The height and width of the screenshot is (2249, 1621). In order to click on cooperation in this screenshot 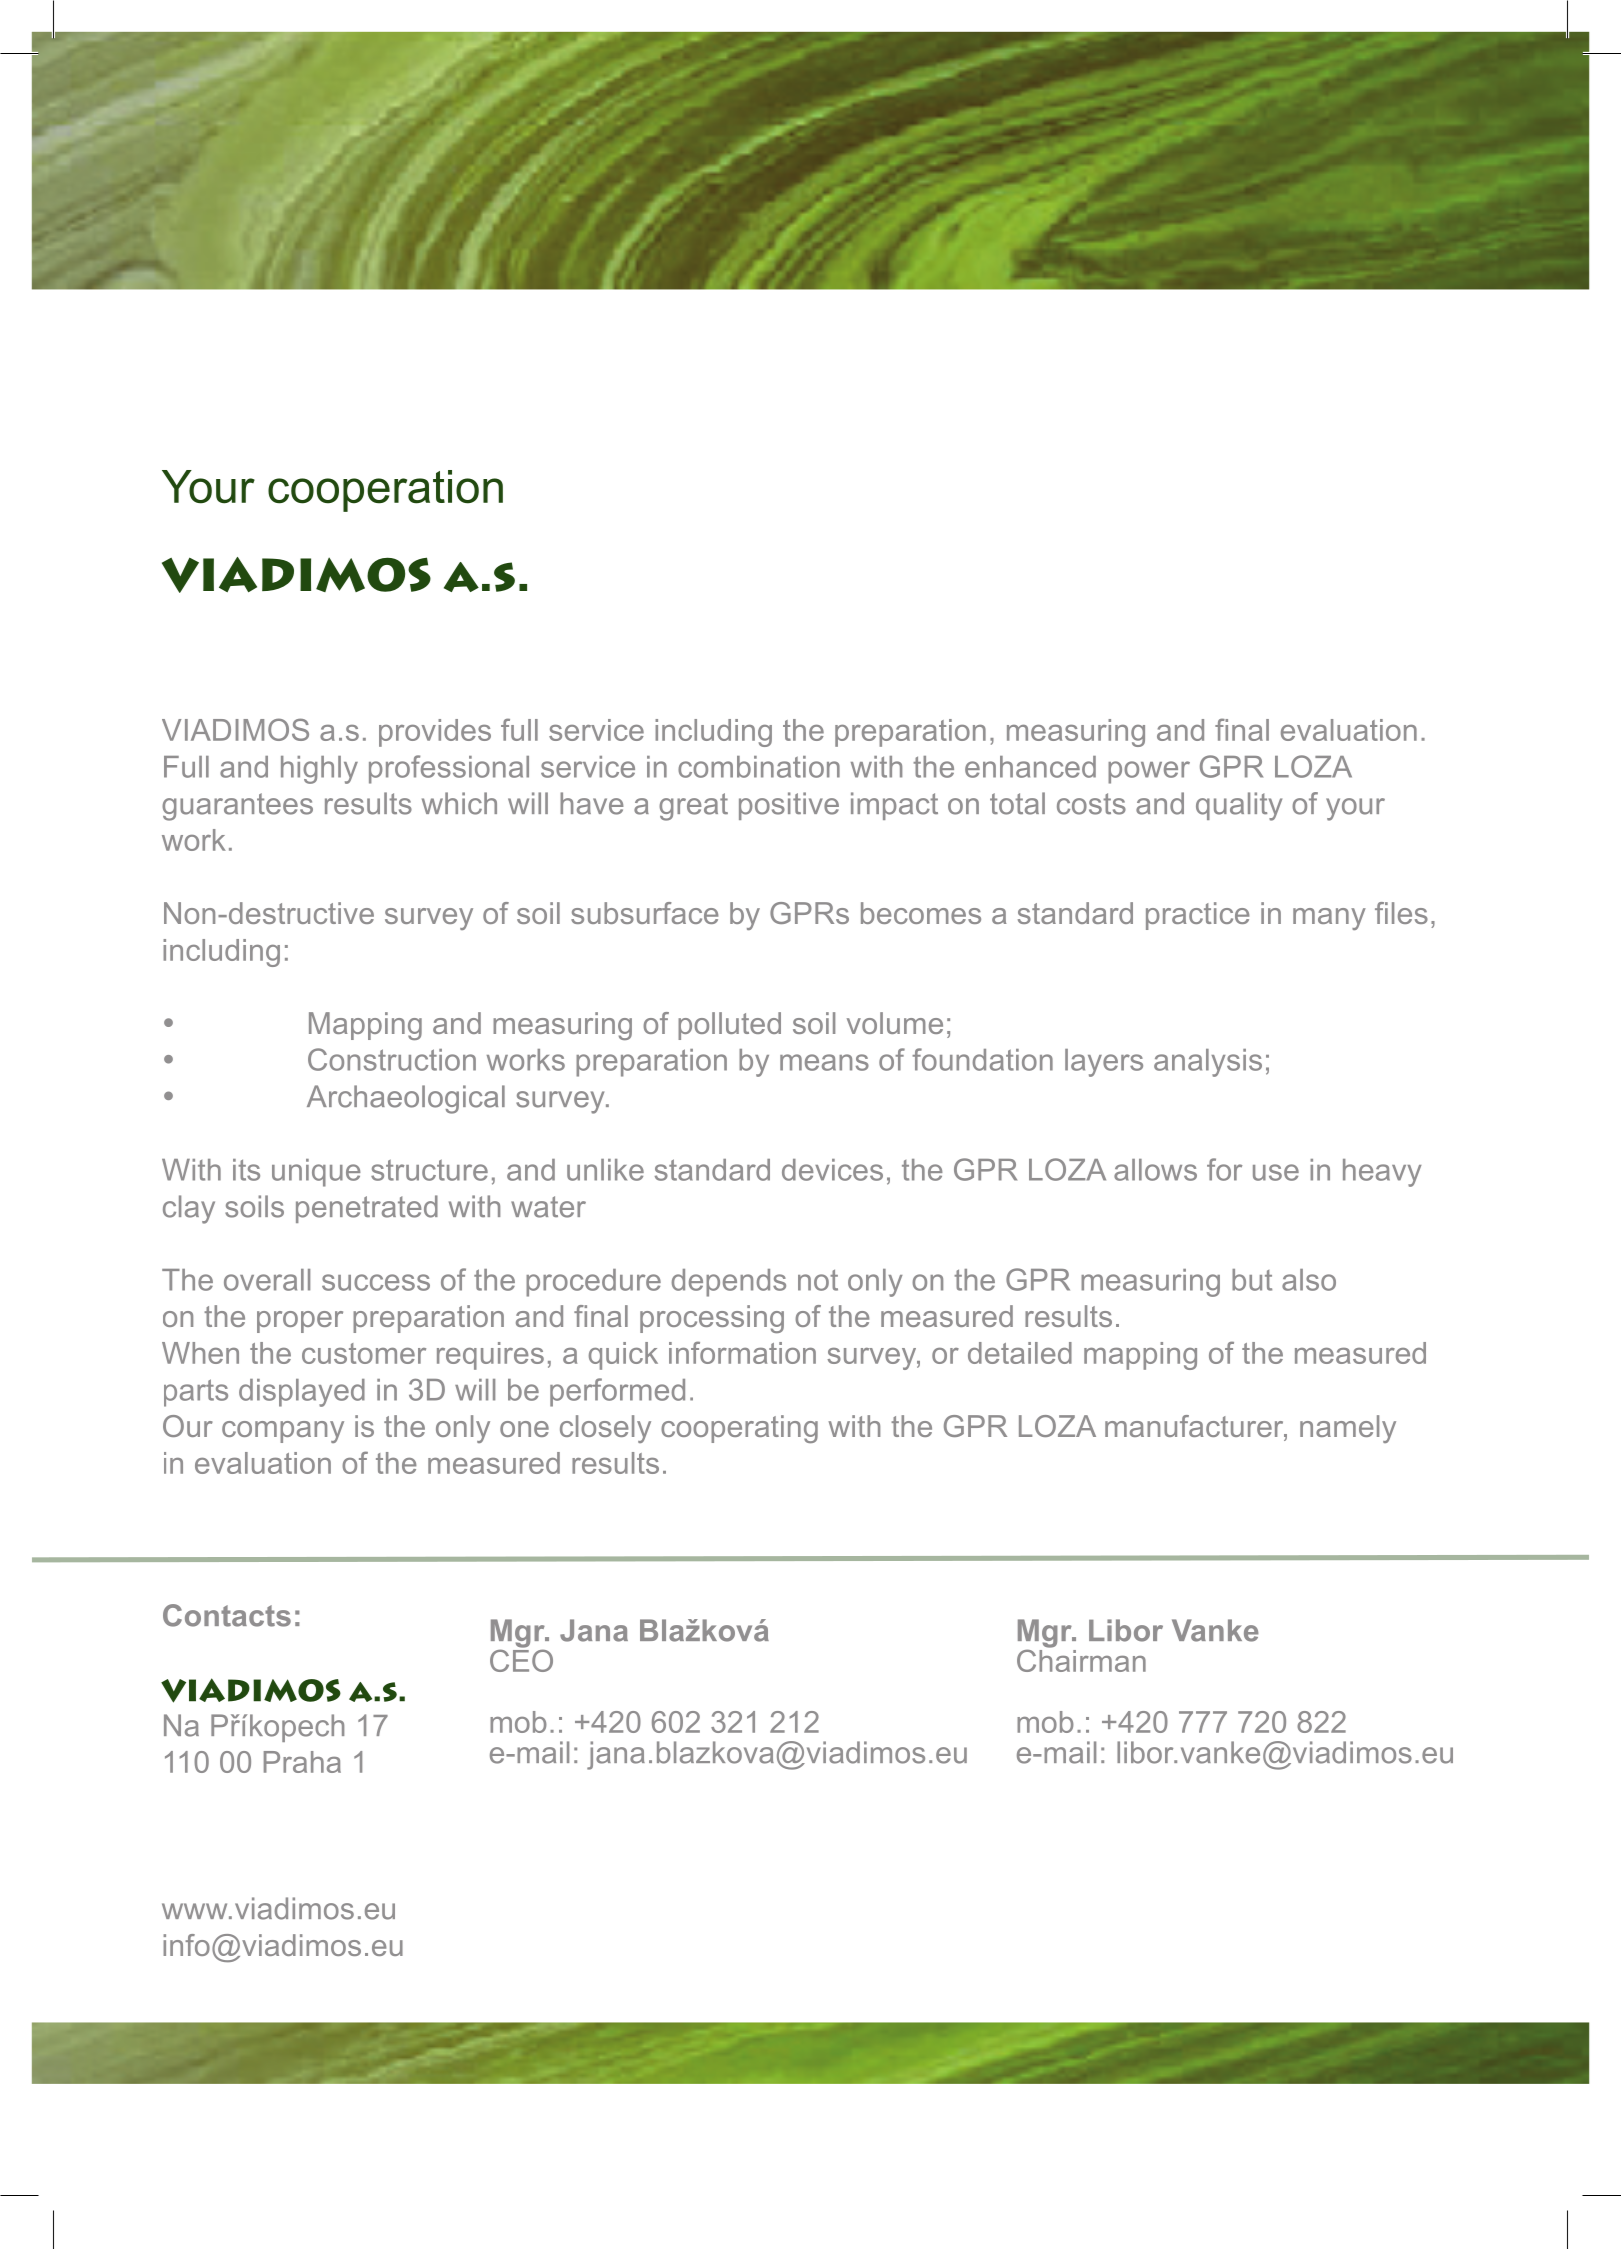, I will do `click(385, 491)`.
